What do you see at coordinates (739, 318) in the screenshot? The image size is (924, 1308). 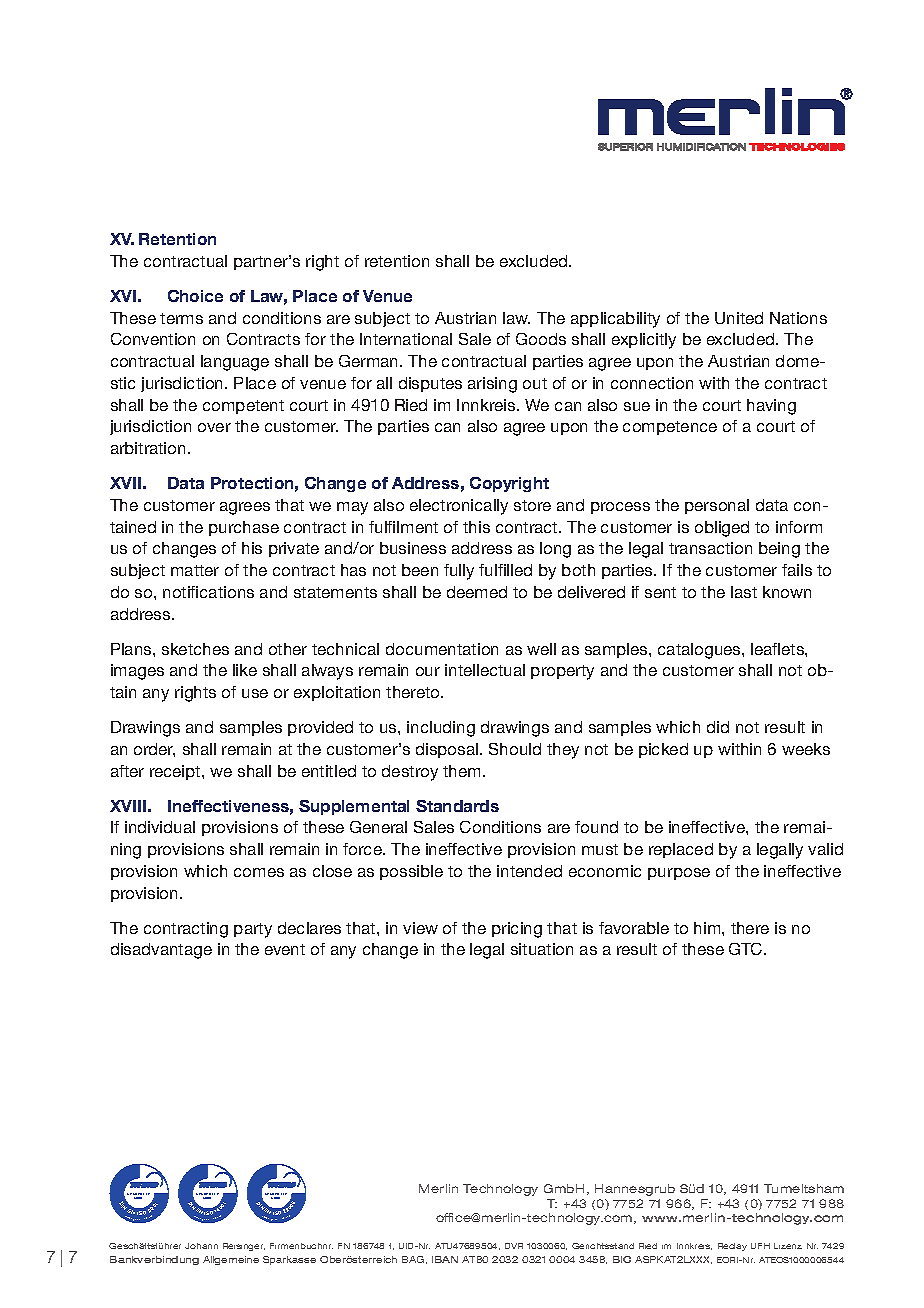 I see `United` at bounding box center [739, 318].
